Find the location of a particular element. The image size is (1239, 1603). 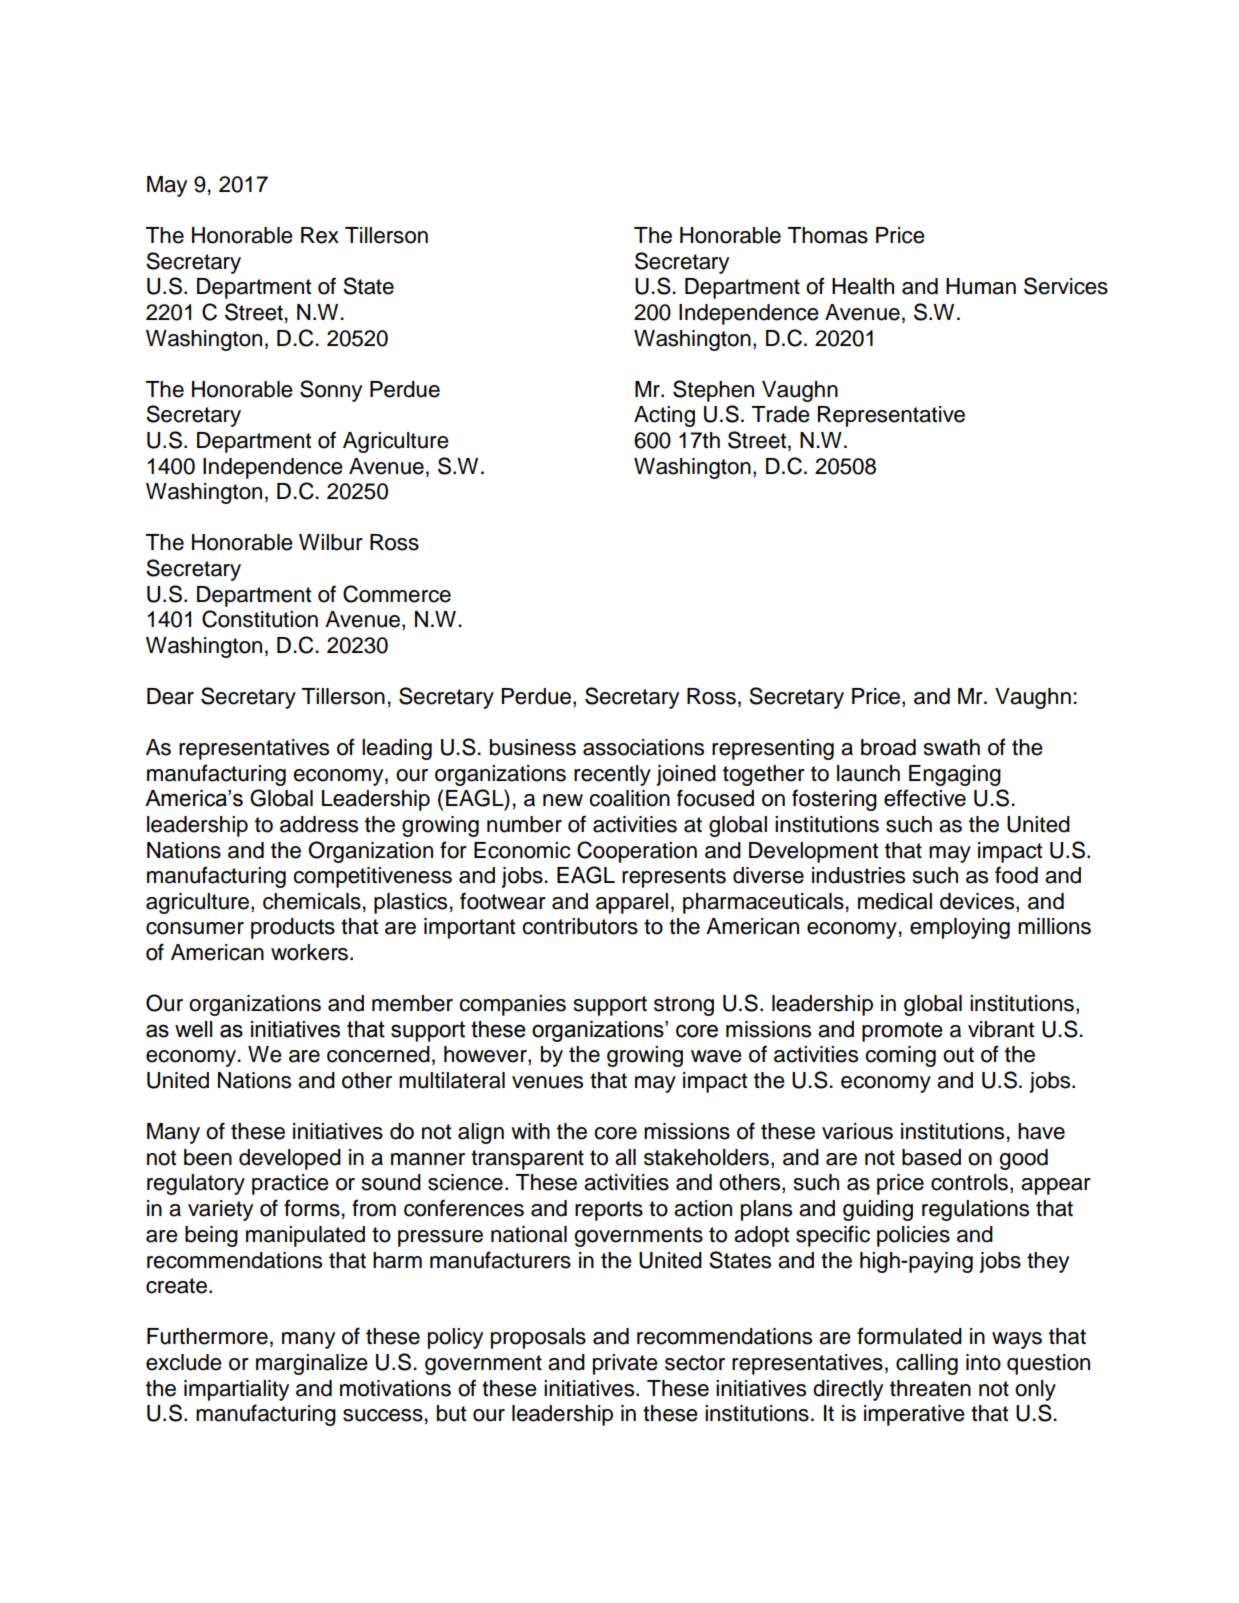

Trade is located at coordinates (781, 414).
